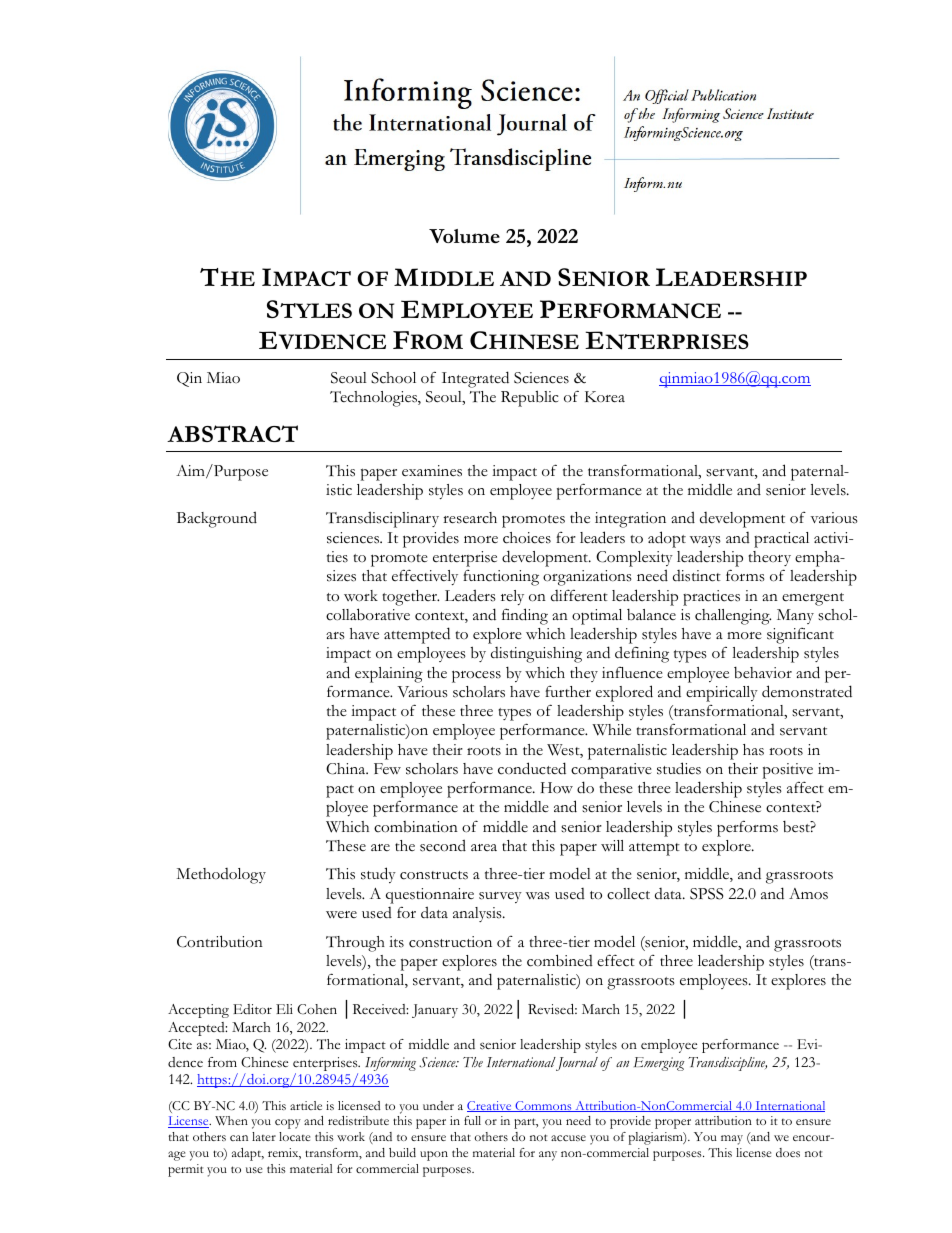 This screenshot has height=1233, width=952. I want to click on theory, so click(770, 558).
